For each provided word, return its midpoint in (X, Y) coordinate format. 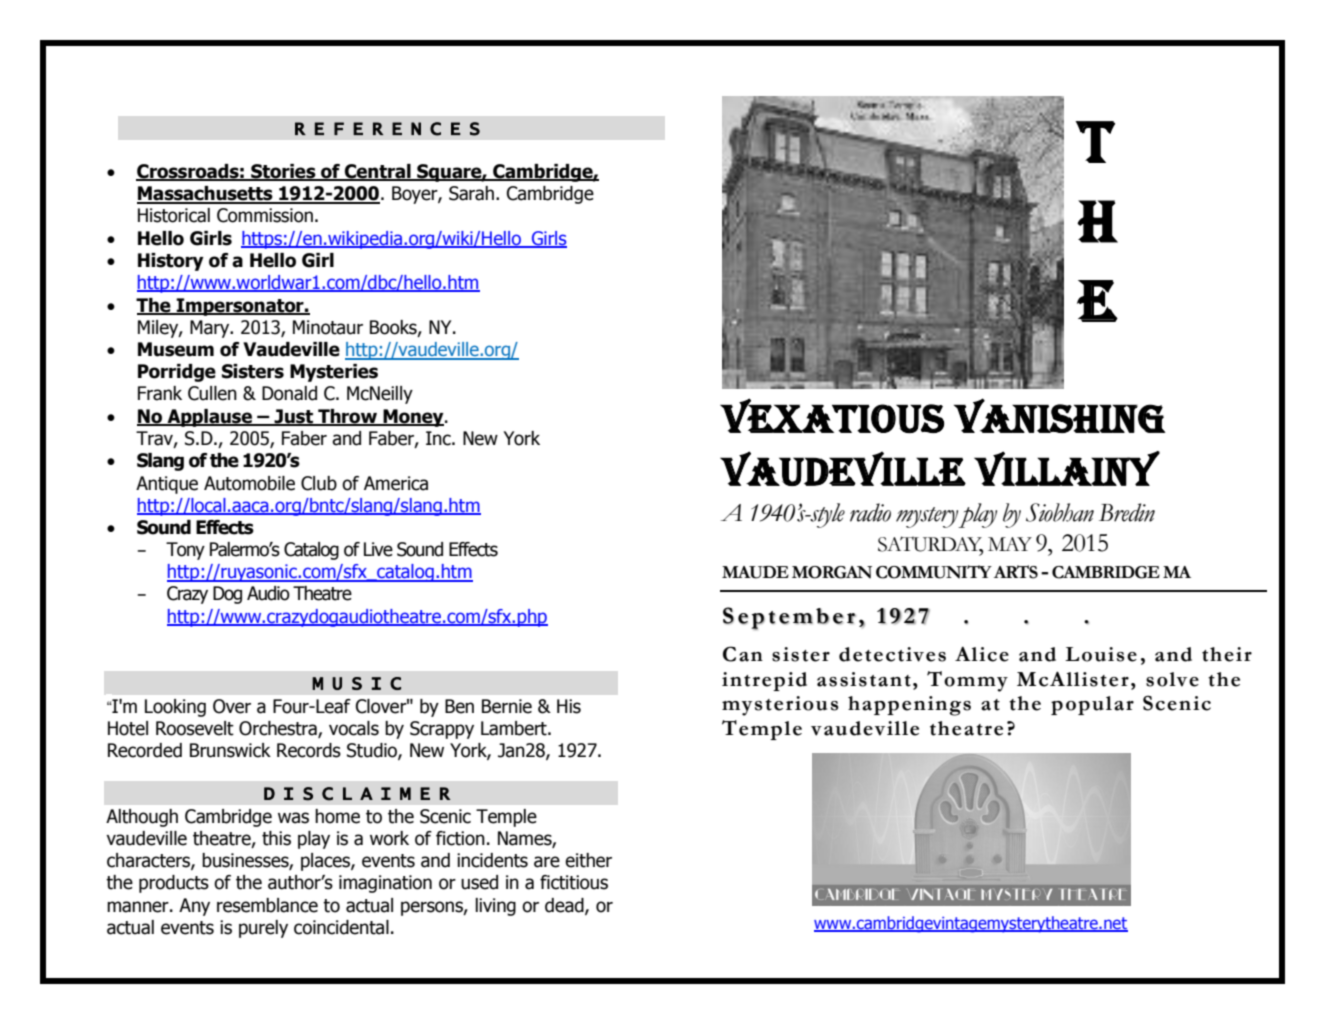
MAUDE (755, 572)
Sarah (471, 193)
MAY (1010, 544)
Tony (185, 551)
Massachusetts (206, 194)
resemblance (267, 905)
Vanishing (1060, 415)
